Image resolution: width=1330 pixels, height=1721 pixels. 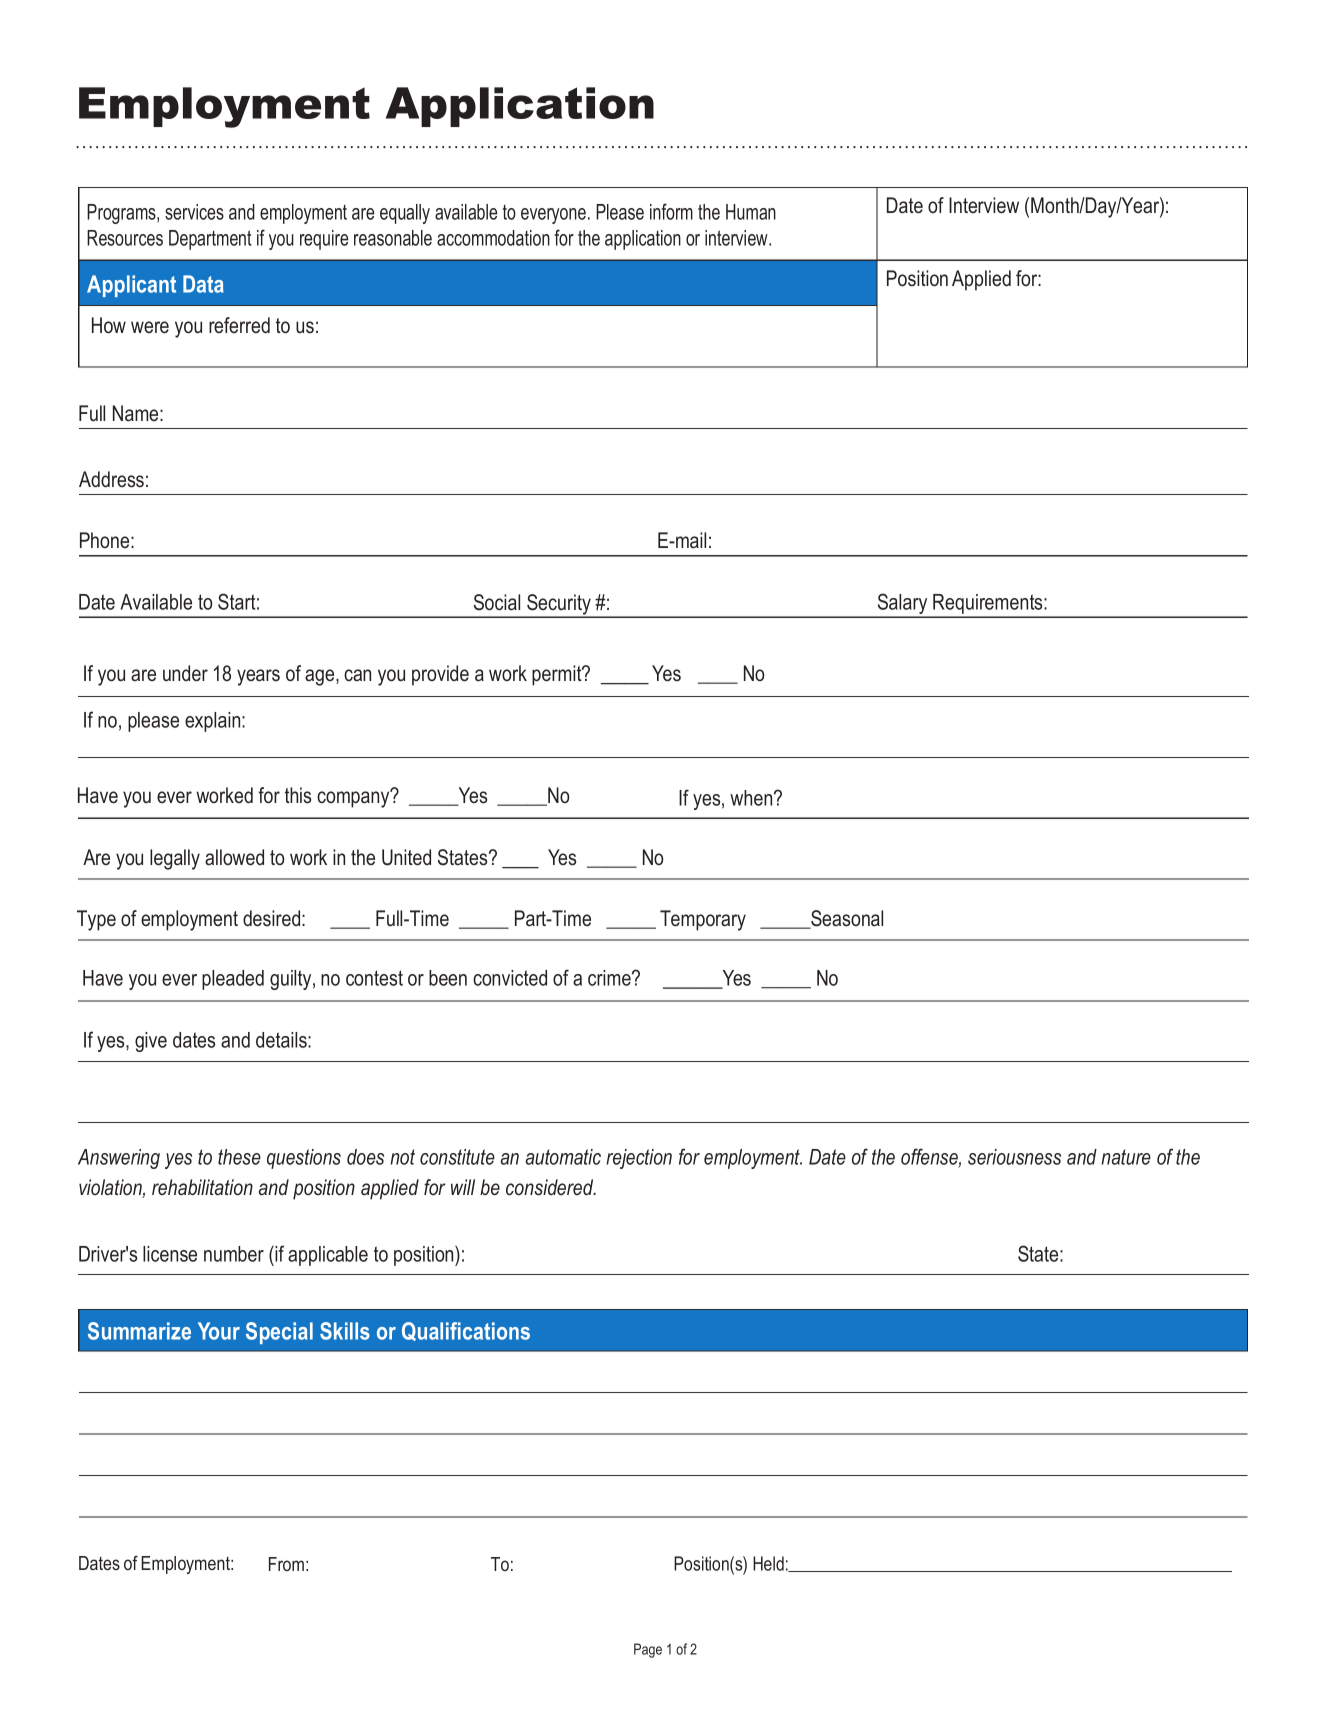 What do you see at coordinates (233, 980) in the screenshot?
I see `pleaded` at bounding box center [233, 980].
